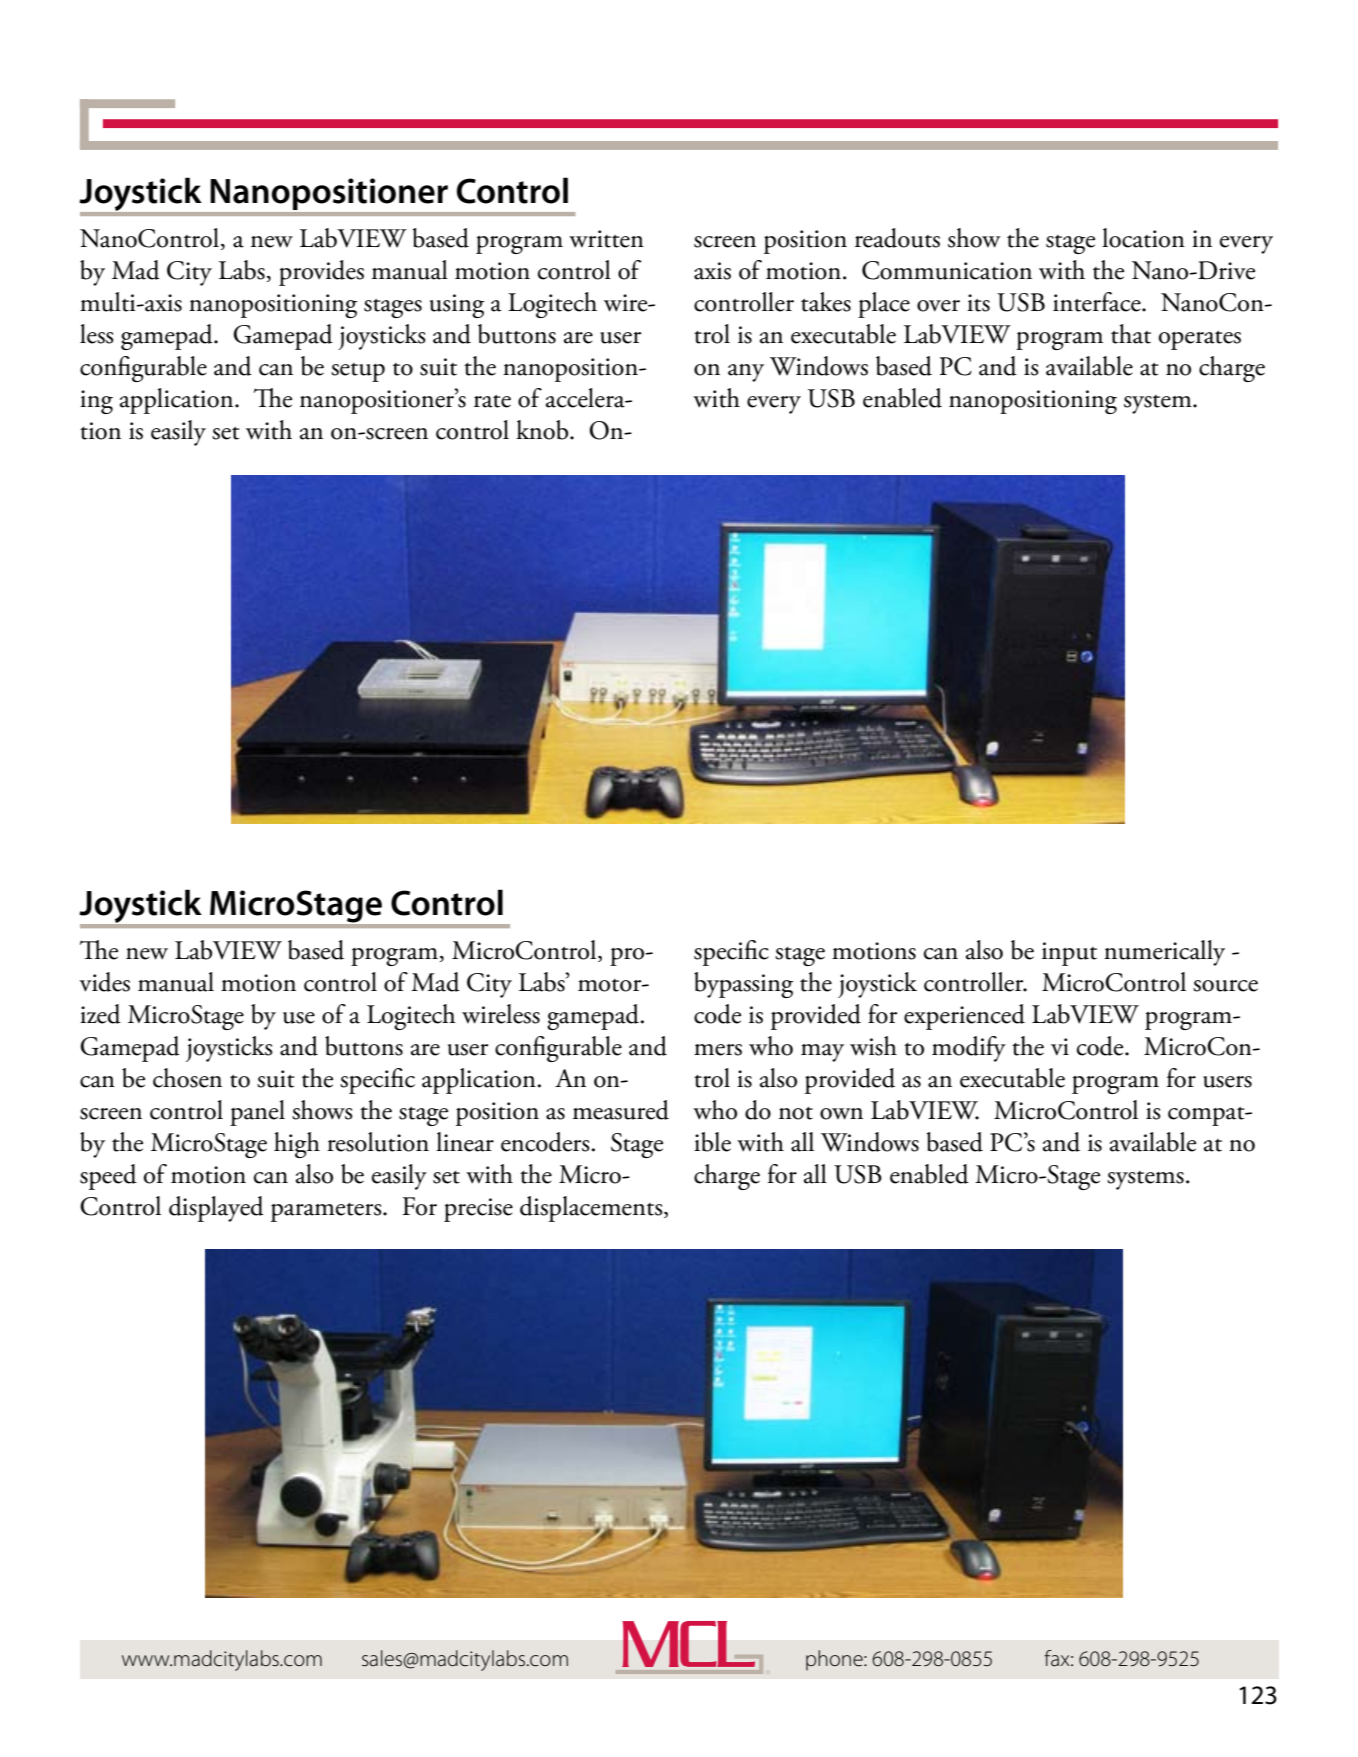 The image size is (1358, 1757). Describe the element at coordinates (1164, 953) in the screenshot. I see `numerically` at that location.
